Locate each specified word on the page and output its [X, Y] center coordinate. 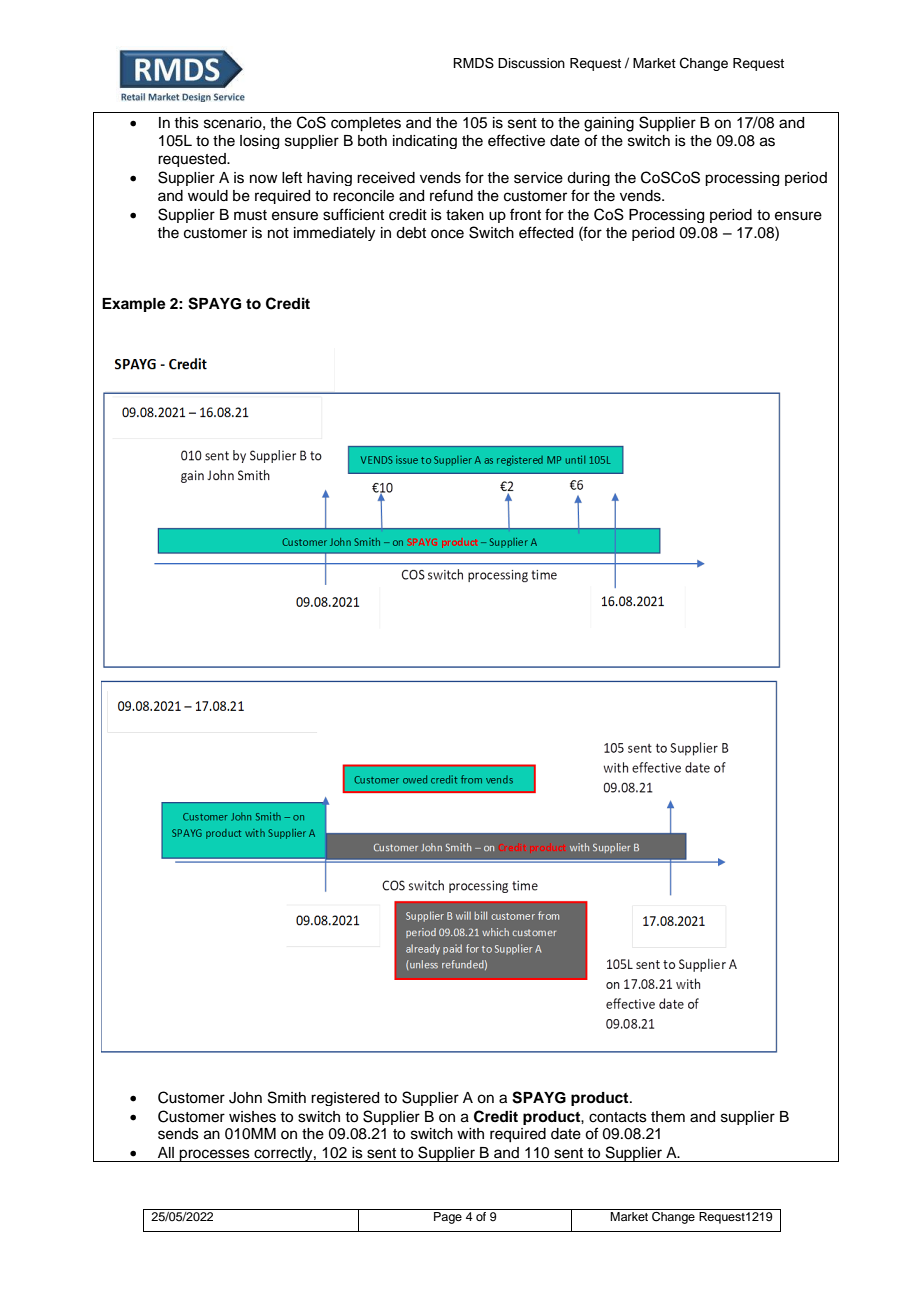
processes [215, 1155]
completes [366, 124]
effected [546, 232]
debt [411, 233]
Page [448, 1218]
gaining [609, 124]
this [186, 123]
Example [134, 305]
